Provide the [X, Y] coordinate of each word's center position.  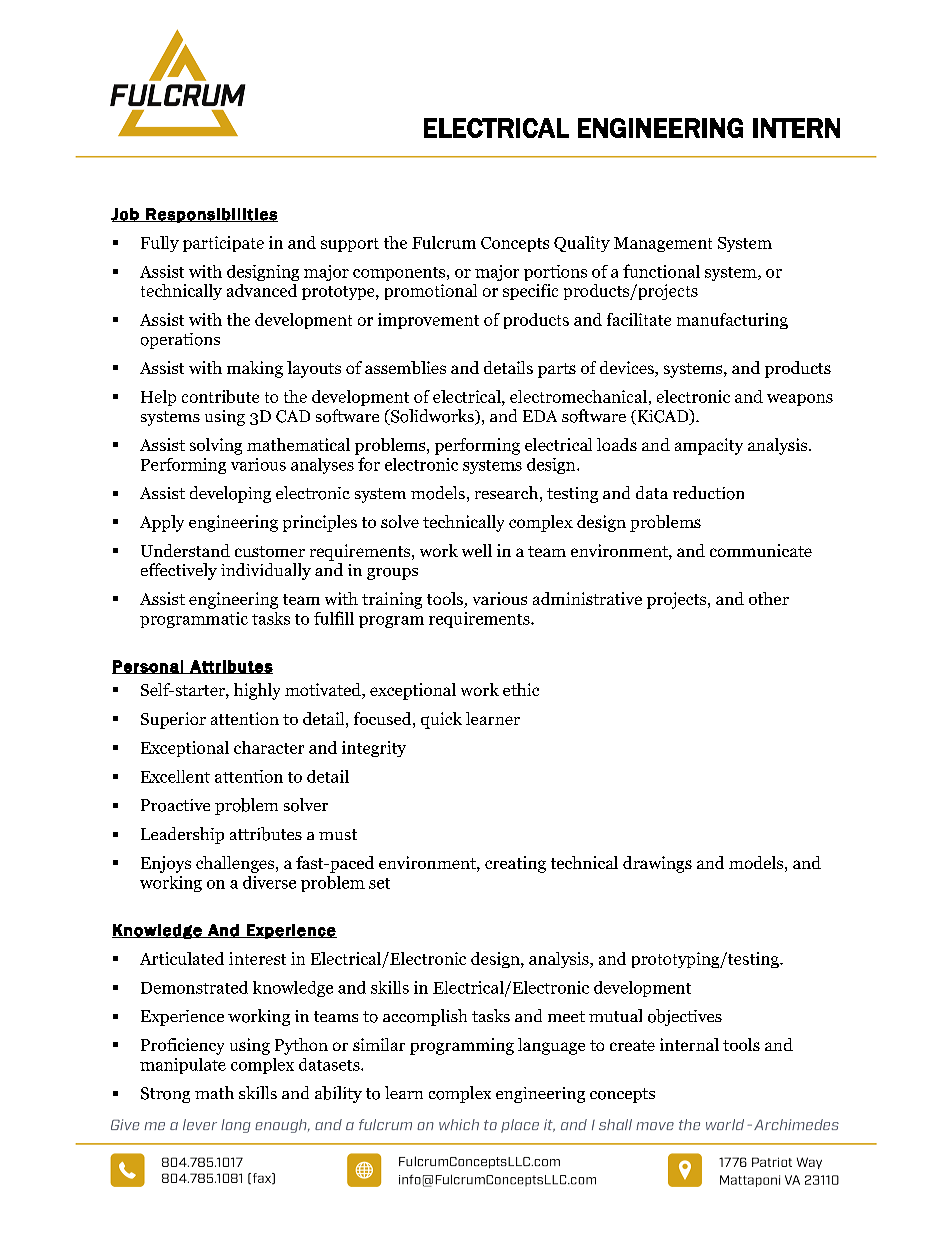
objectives [685, 1017]
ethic [521, 689]
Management [663, 244]
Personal [148, 667]
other [769, 598]
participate [223, 244]
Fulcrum [444, 242]
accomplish [425, 1017]
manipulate [183, 1066]
